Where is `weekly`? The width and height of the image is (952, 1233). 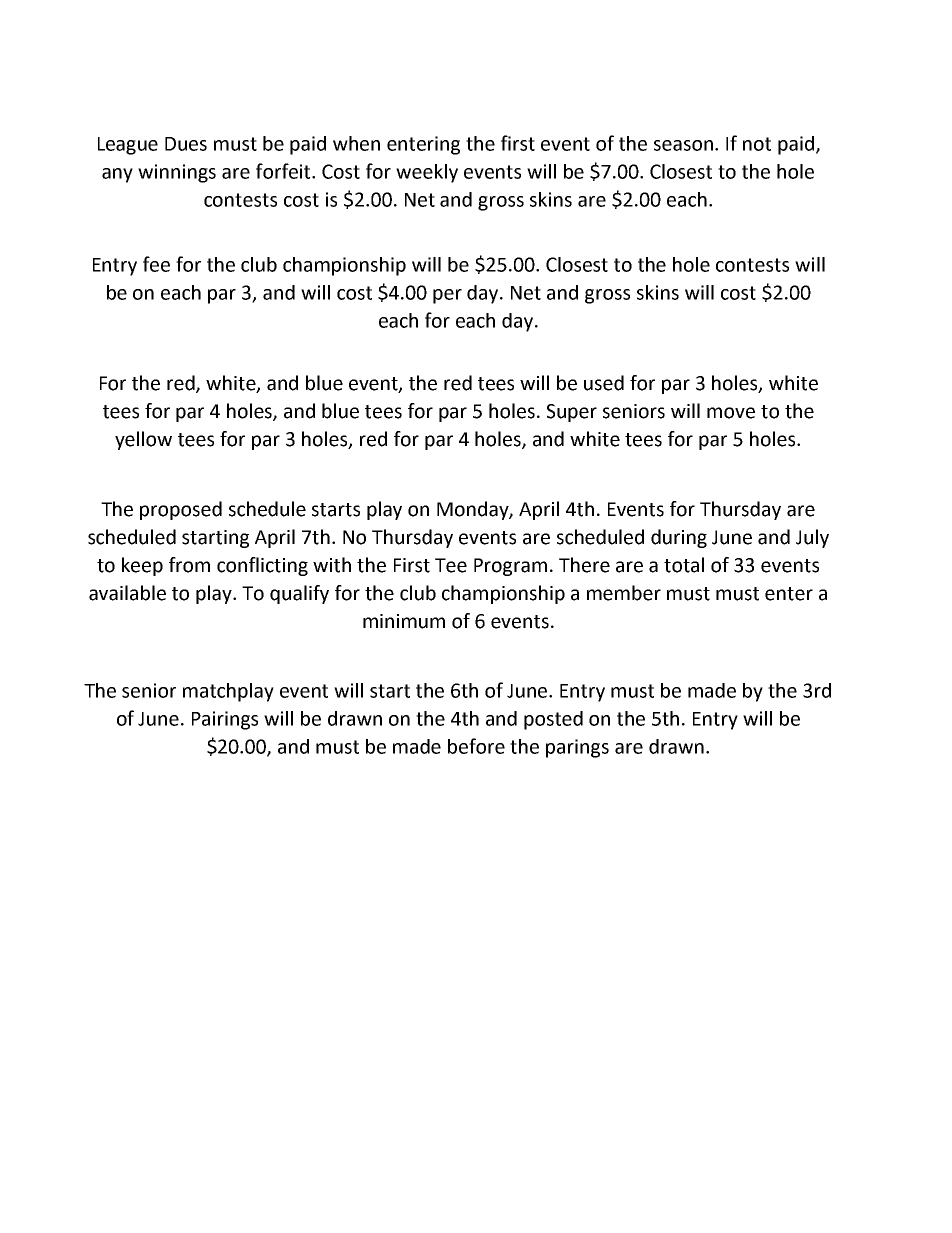 weekly is located at coordinates (427, 173).
